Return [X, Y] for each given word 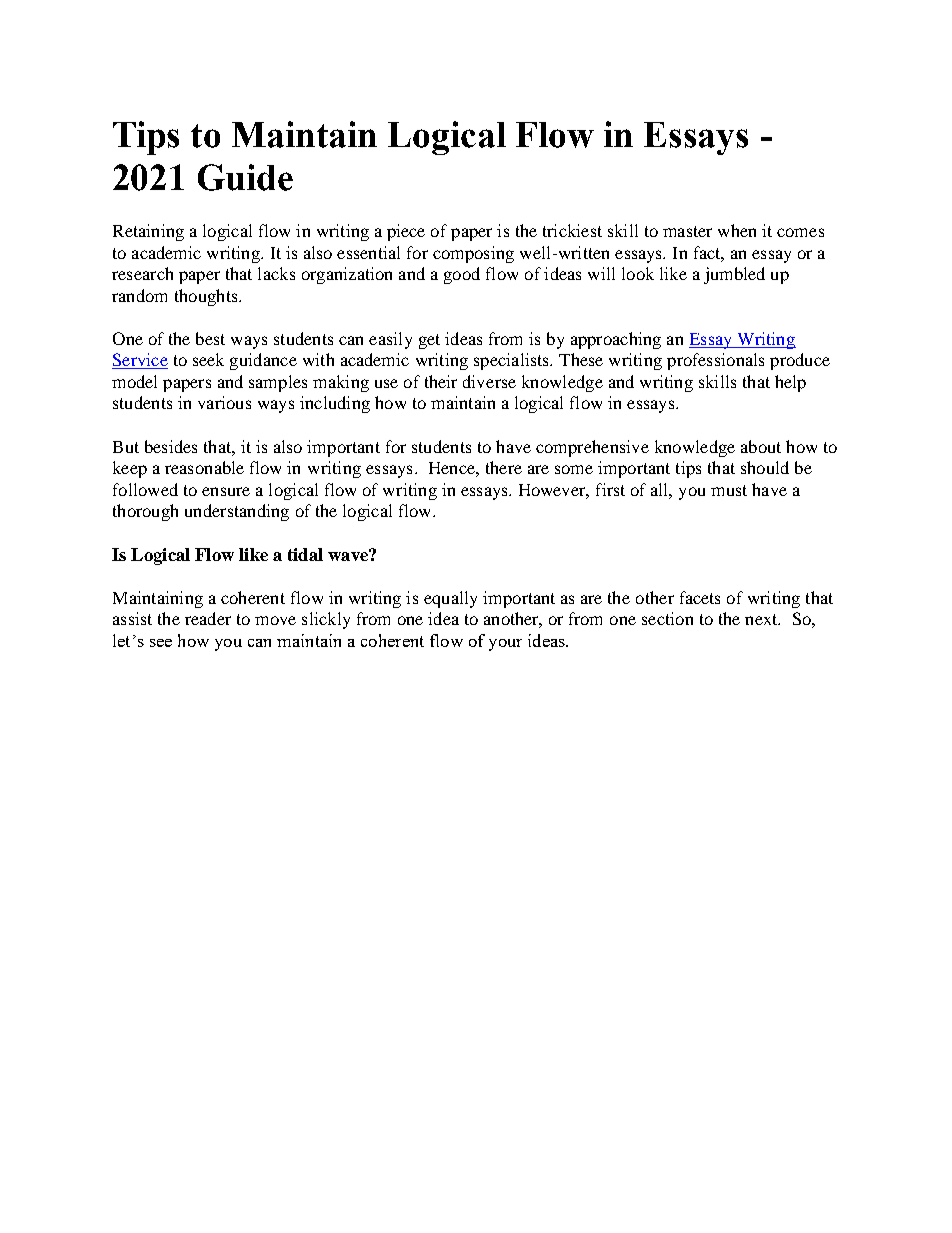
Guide [245, 177]
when [737, 230]
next [762, 619]
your [505, 645]
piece [406, 232]
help [790, 383]
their [441, 381]
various [224, 402]
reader [208, 618]
